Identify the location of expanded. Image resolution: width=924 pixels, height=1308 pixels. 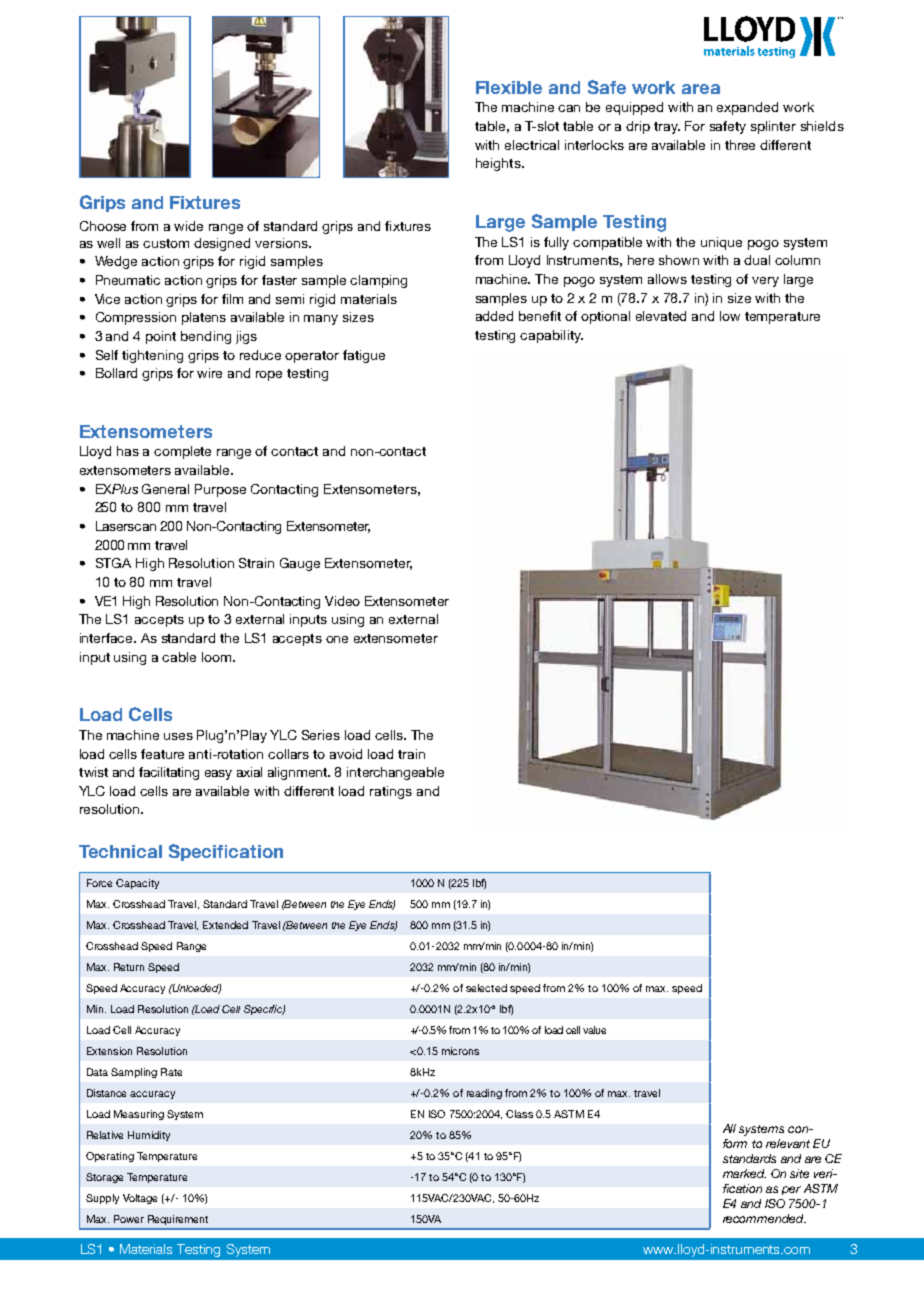
(747, 108).
